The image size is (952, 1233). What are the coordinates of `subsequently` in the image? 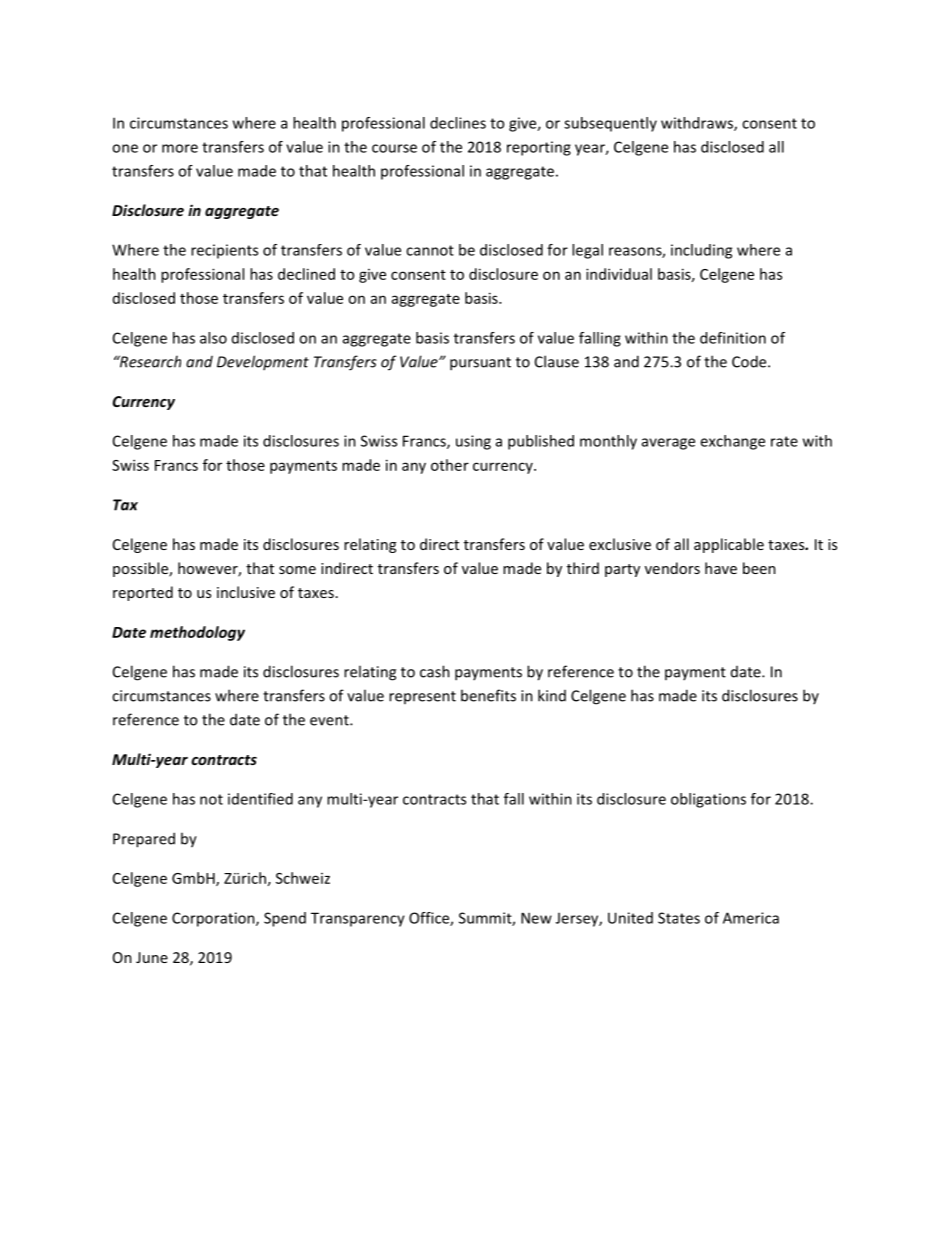 It's located at (610, 124).
